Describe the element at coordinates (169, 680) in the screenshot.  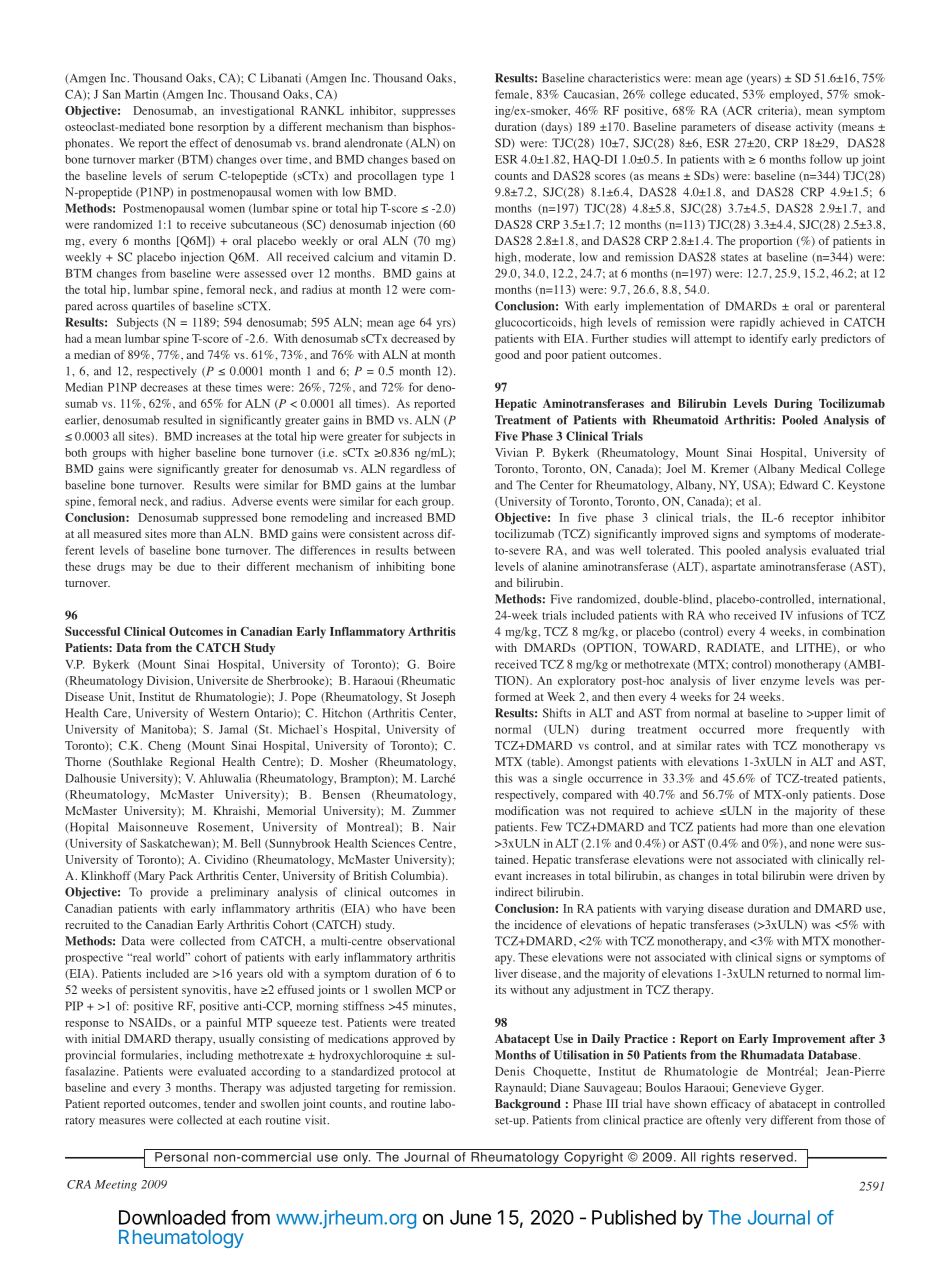
I see `Division` at that location.
